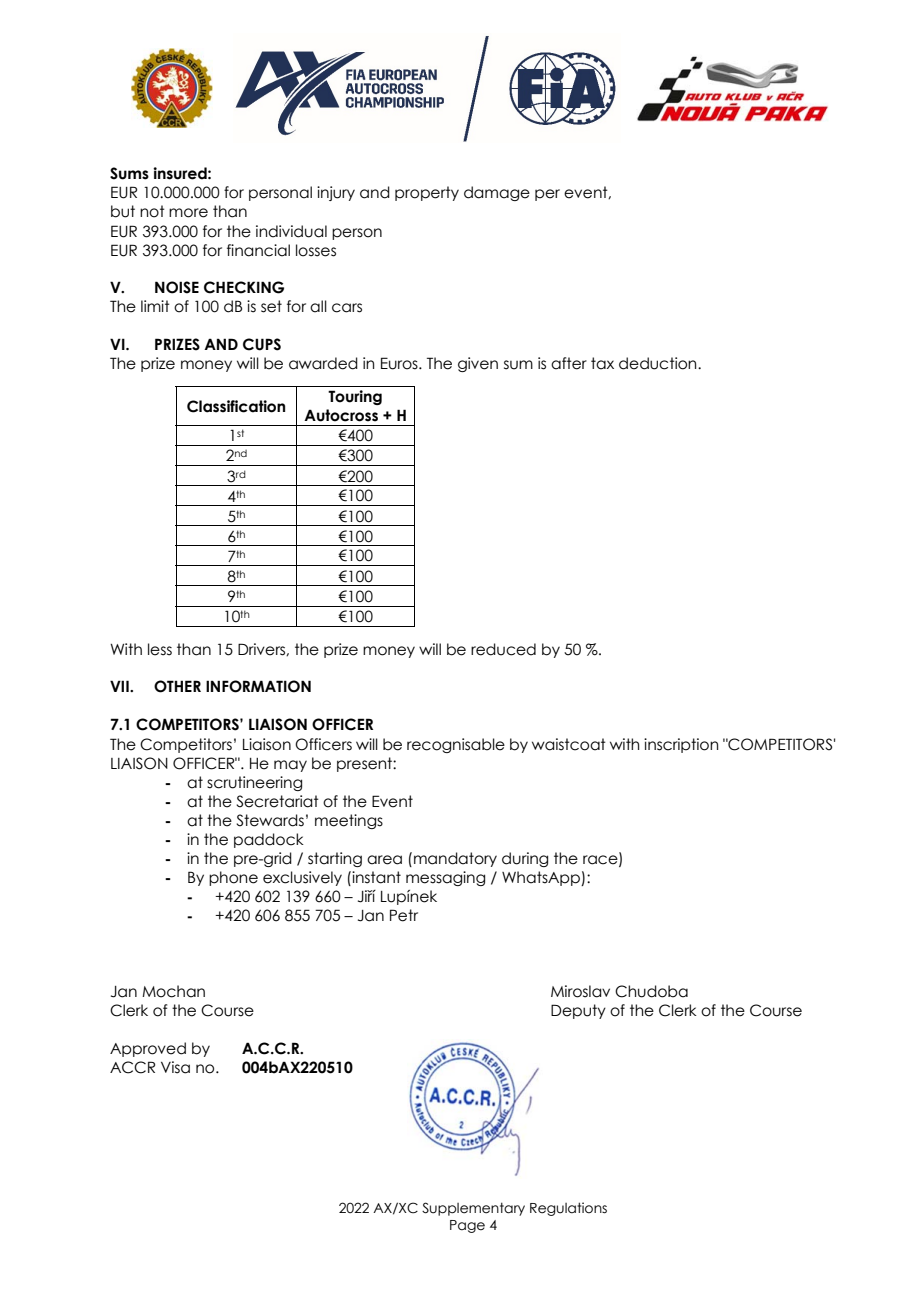 The width and height of the image is (924, 1308). I want to click on OTHER, so click(177, 686).
